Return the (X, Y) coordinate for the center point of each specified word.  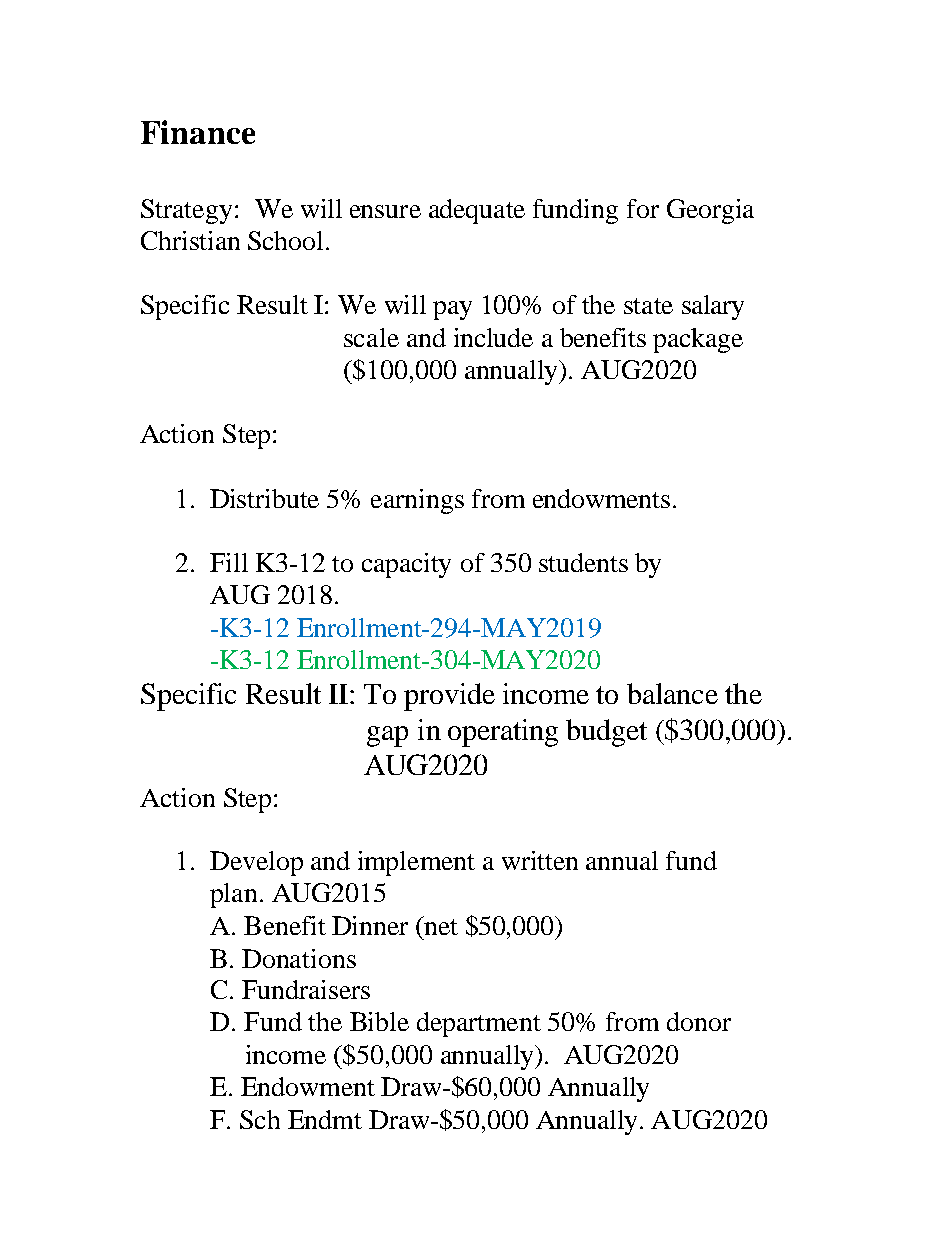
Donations (299, 958)
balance (672, 693)
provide (449, 697)
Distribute (264, 498)
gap (387, 736)
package (698, 340)
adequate (477, 211)
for (643, 208)
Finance (198, 132)
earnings (417, 501)
